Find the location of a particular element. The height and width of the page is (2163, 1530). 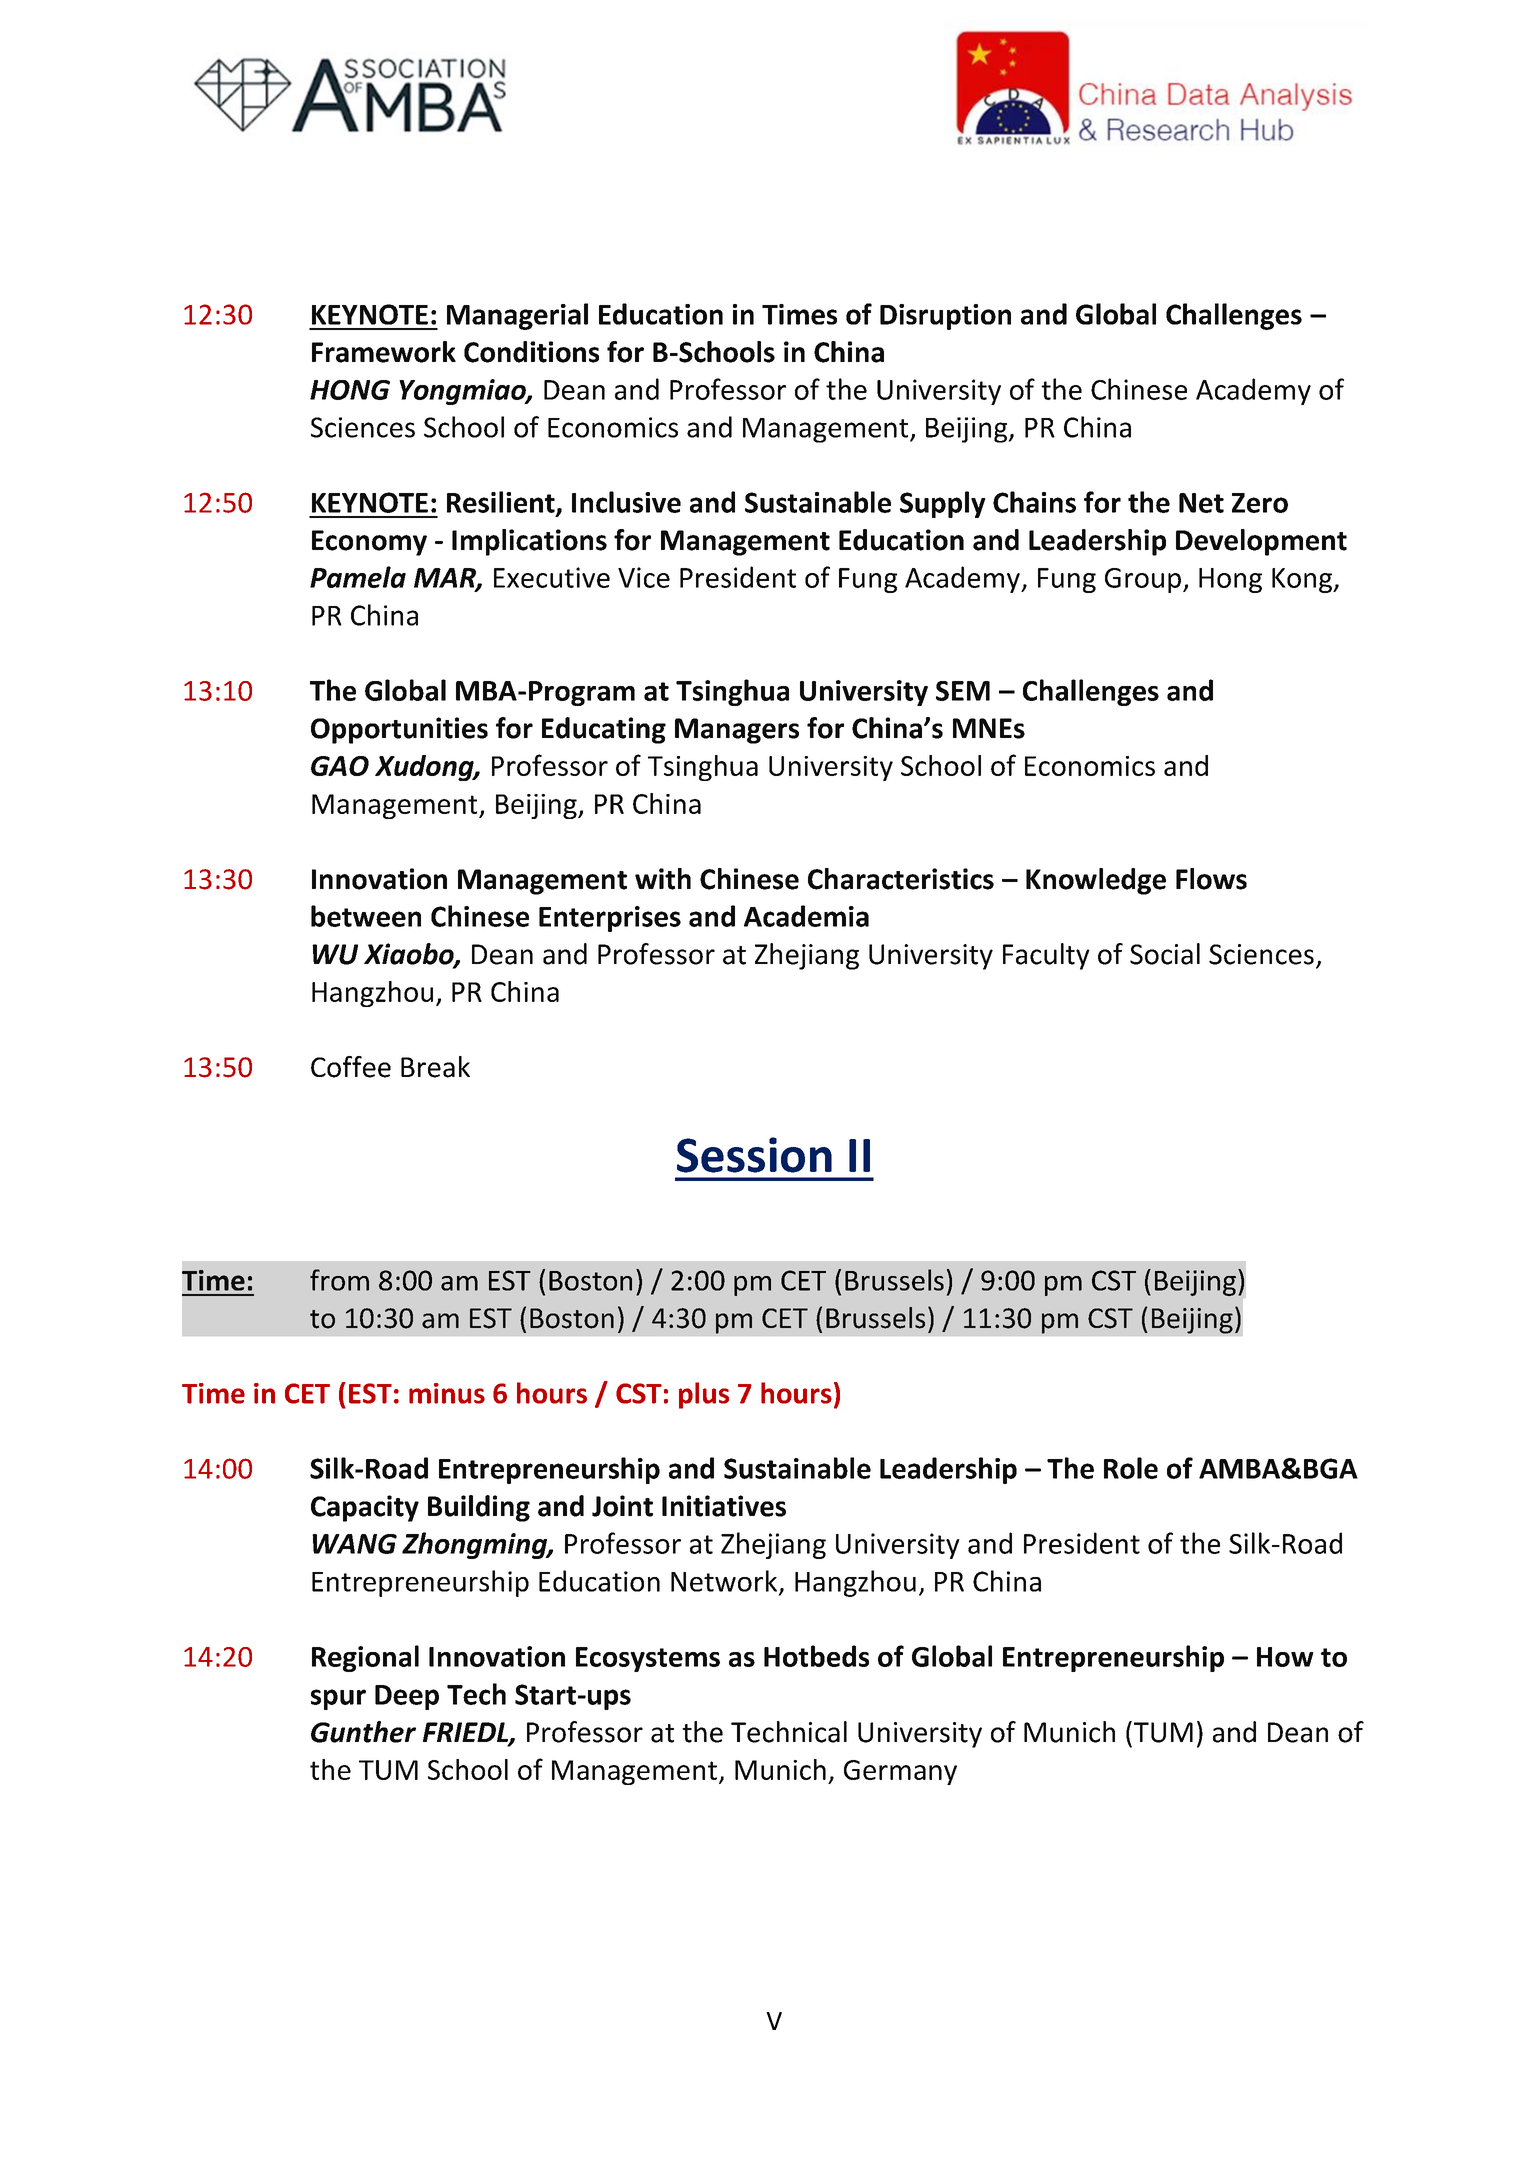

Social is located at coordinates (1165, 954).
